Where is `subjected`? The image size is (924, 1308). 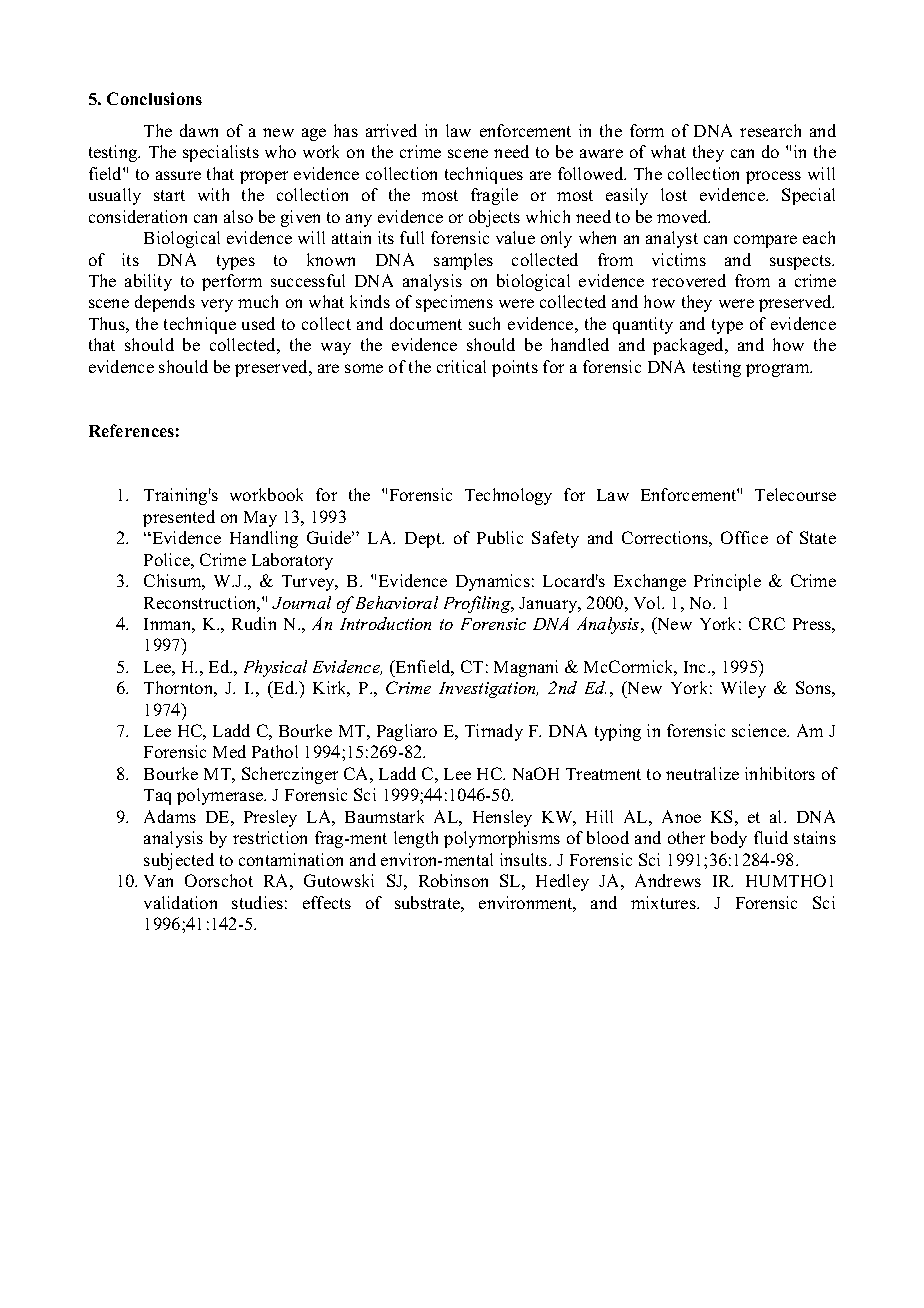
subjected is located at coordinates (179, 861).
